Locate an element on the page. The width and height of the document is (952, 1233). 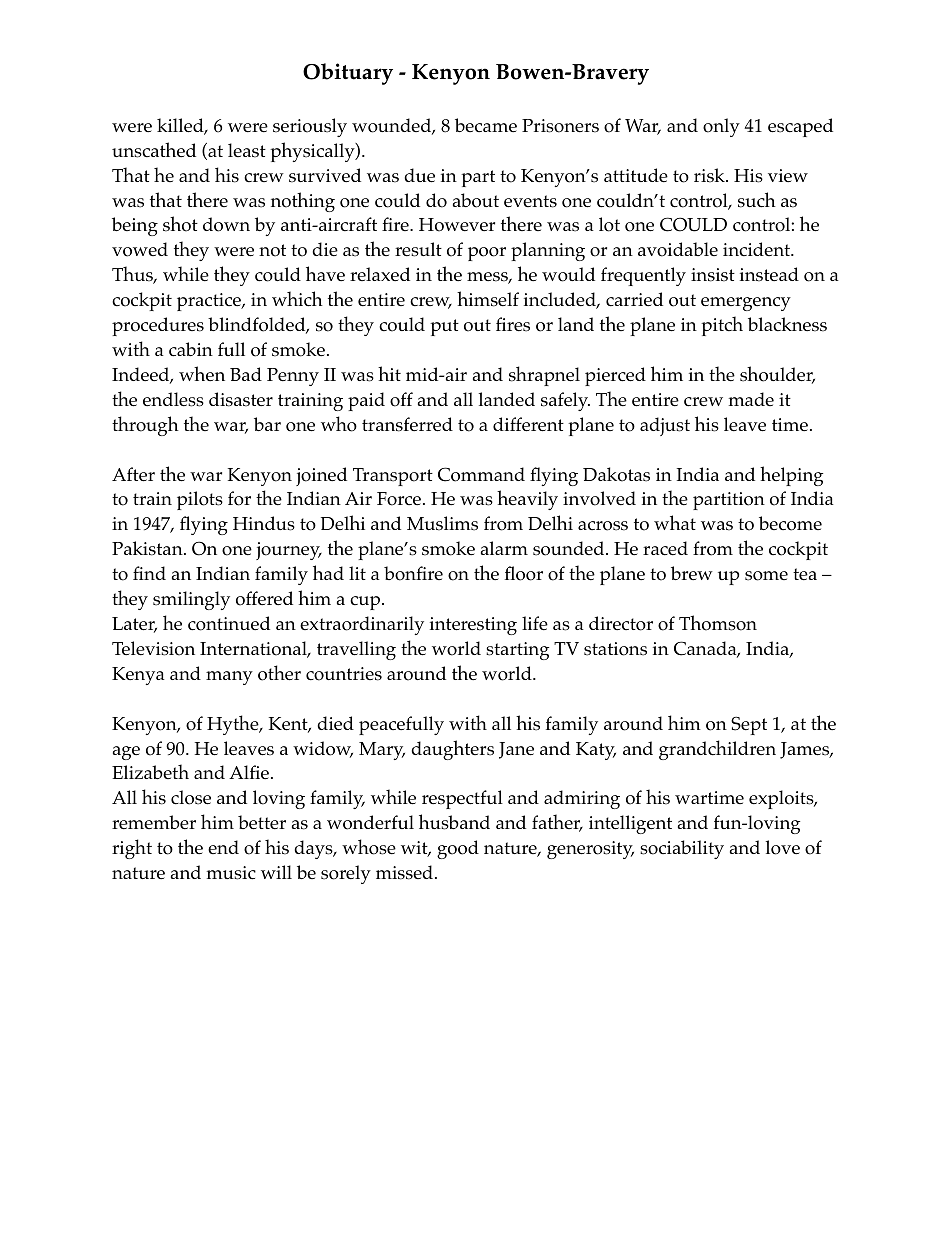
became is located at coordinates (486, 125).
